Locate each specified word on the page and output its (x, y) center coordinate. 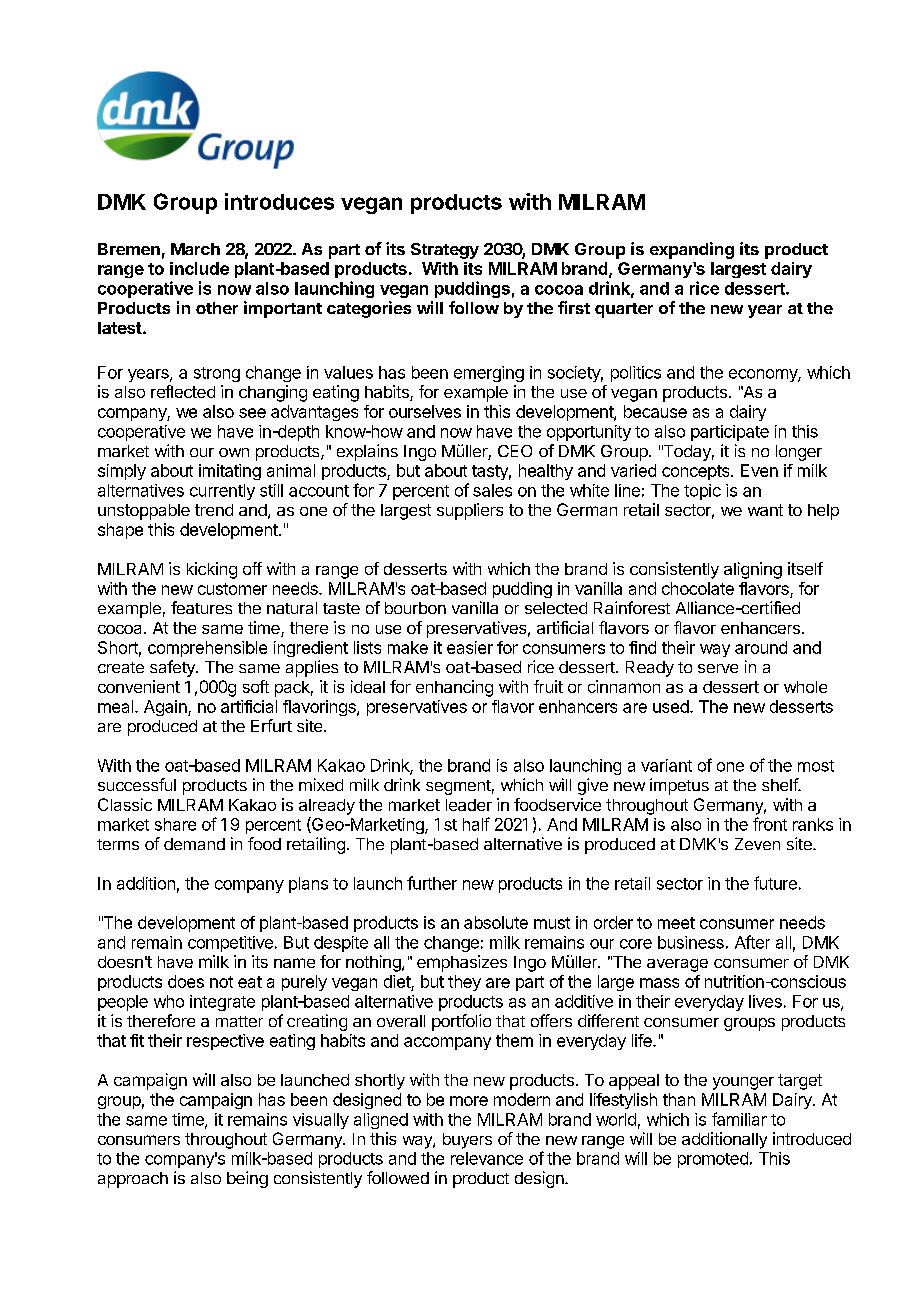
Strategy (445, 251)
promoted (713, 1160)
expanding (692, 250)
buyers (467, 1141)
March (195, 249)
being (247, 1179)
